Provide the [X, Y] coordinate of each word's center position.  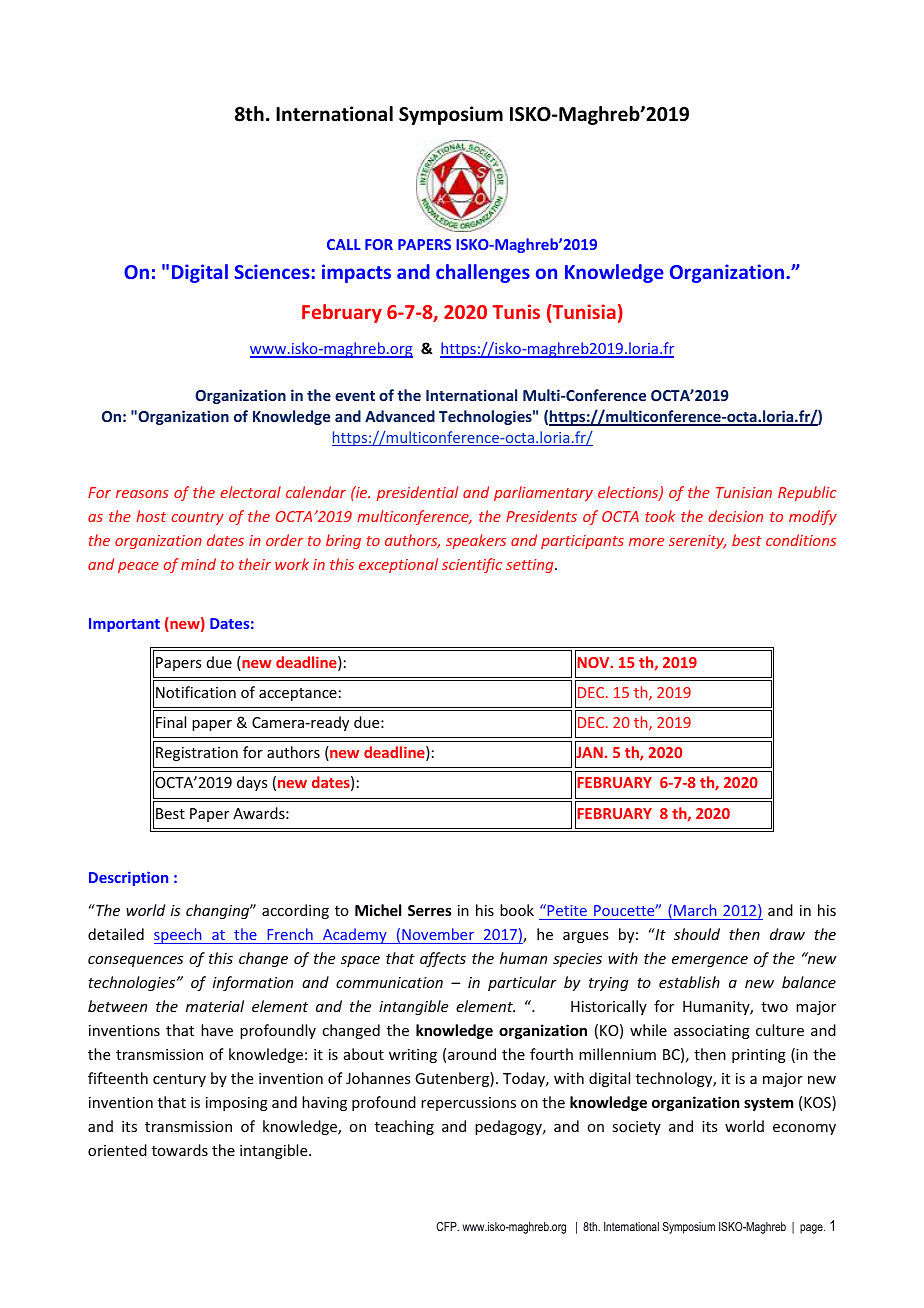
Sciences [272, 271]
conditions [801, 540]
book [517, 910]
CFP [447, 1226]
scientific [472, 565]
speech [179, 936]
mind [198, 564]
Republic [807, 493]
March [695, 912]
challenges [483, 273]
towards [180, 1150]
